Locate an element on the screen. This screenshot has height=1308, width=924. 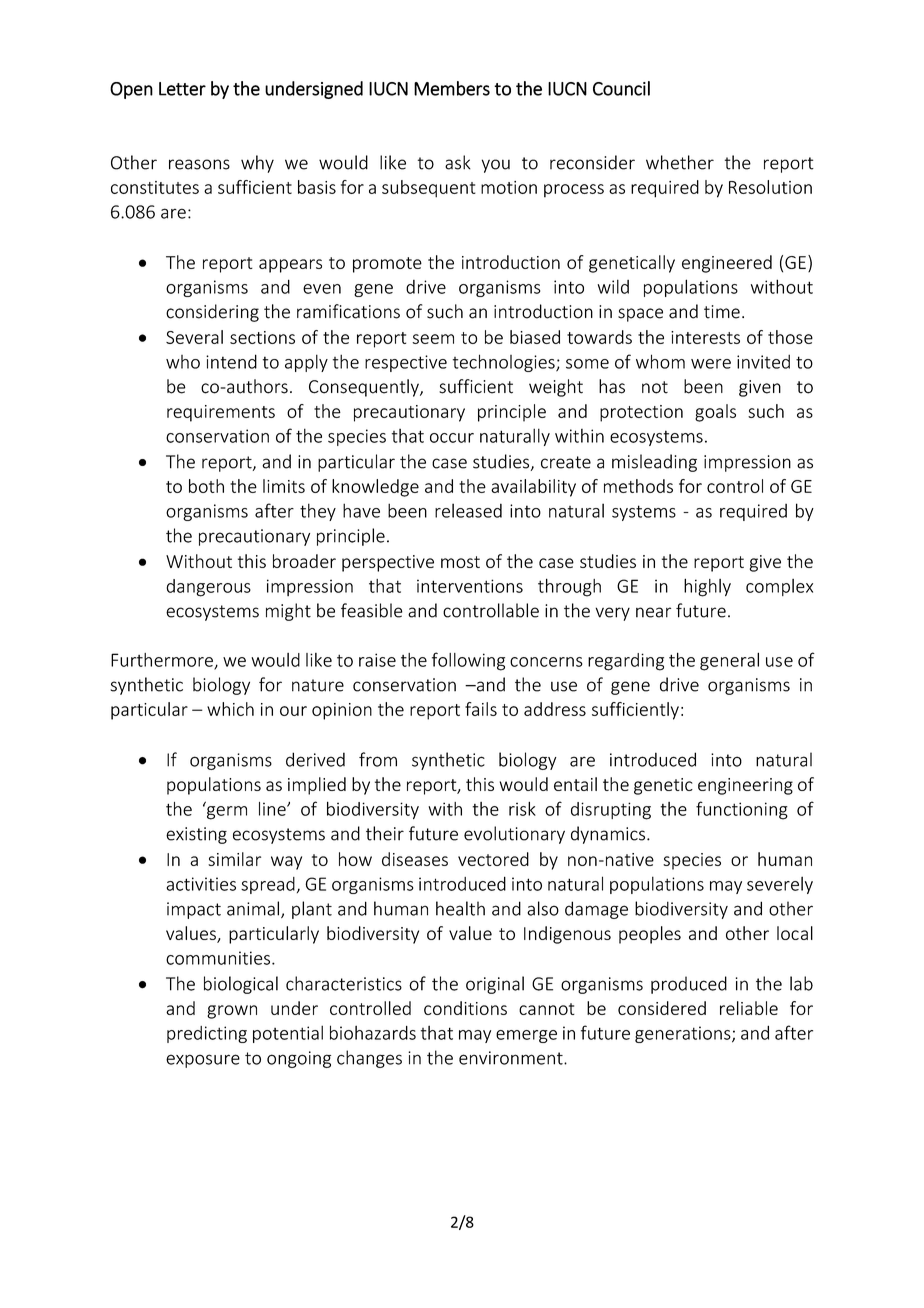
goals is located at coordinates (715, 413).
